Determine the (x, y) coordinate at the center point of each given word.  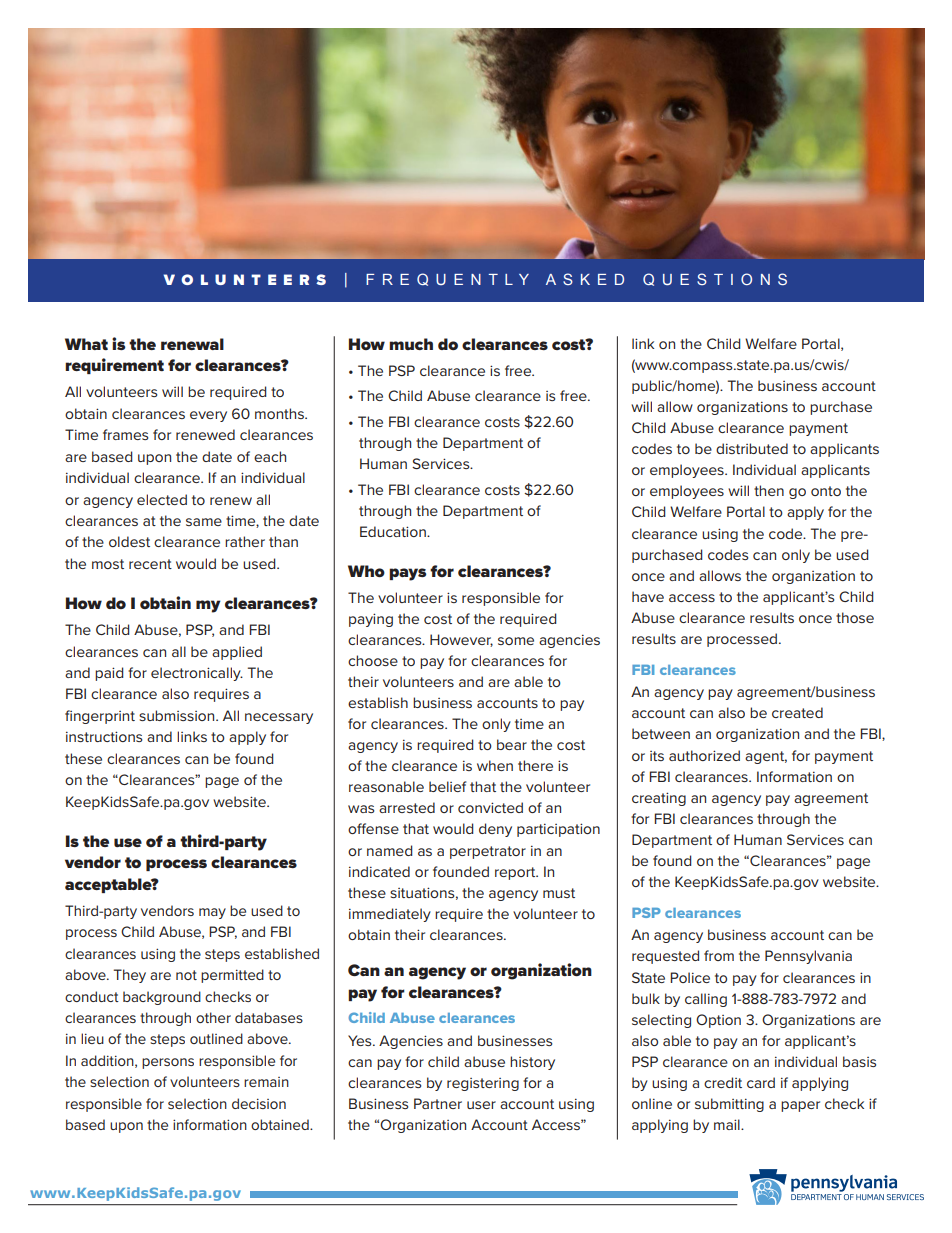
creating (659, 799)
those (855, 617)
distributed (752, 448)
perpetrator (488, 852)
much (411, 344)
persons (168, 1063)
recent (150, 564)
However (461, 640)
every (208, 416)
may (212, 913)
